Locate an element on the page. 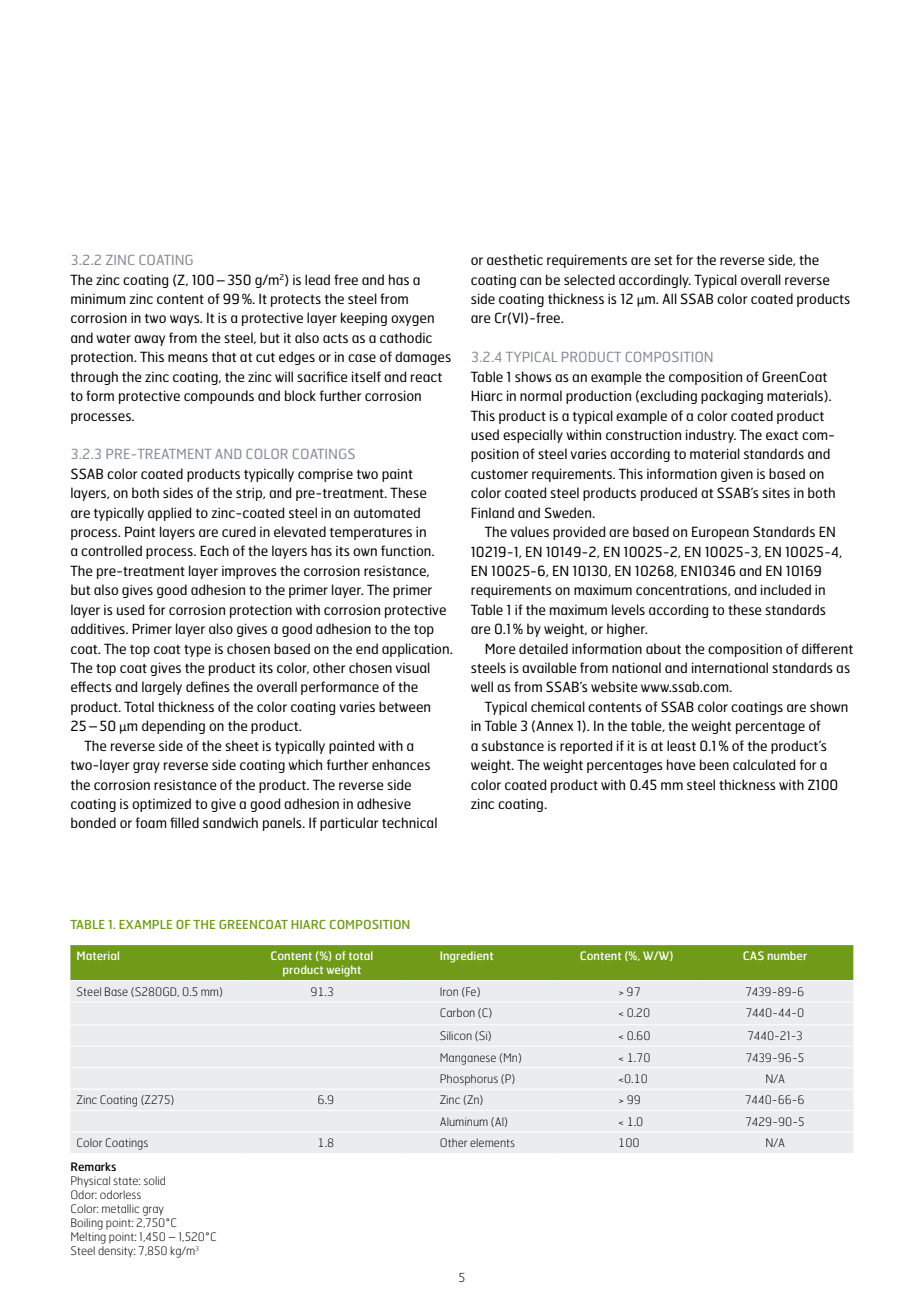 The width and height of the page is (924, 1308). elements is located at coordinates (492, 1142).
